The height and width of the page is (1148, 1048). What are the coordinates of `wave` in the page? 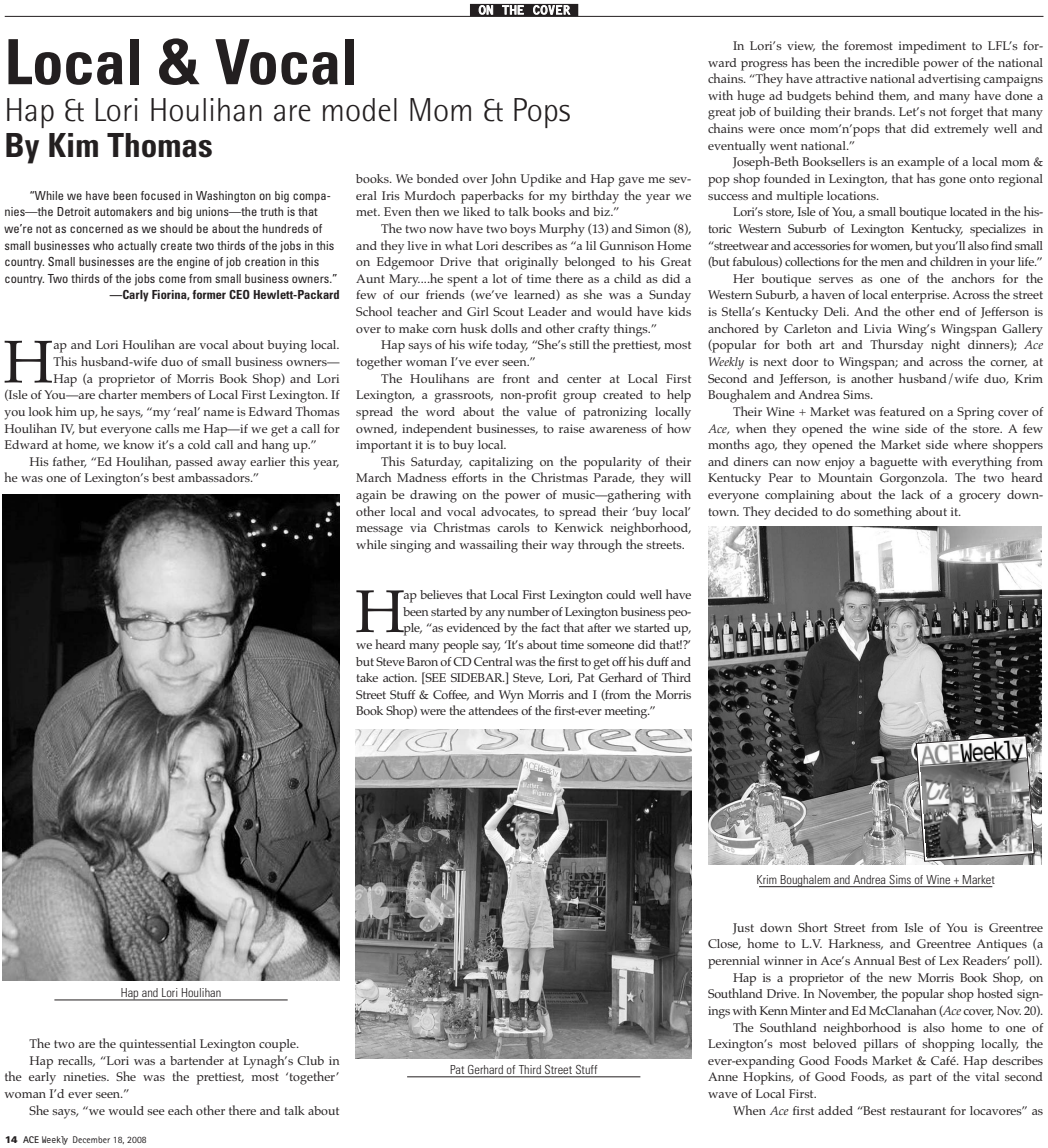 It's located at (723, 1095).
